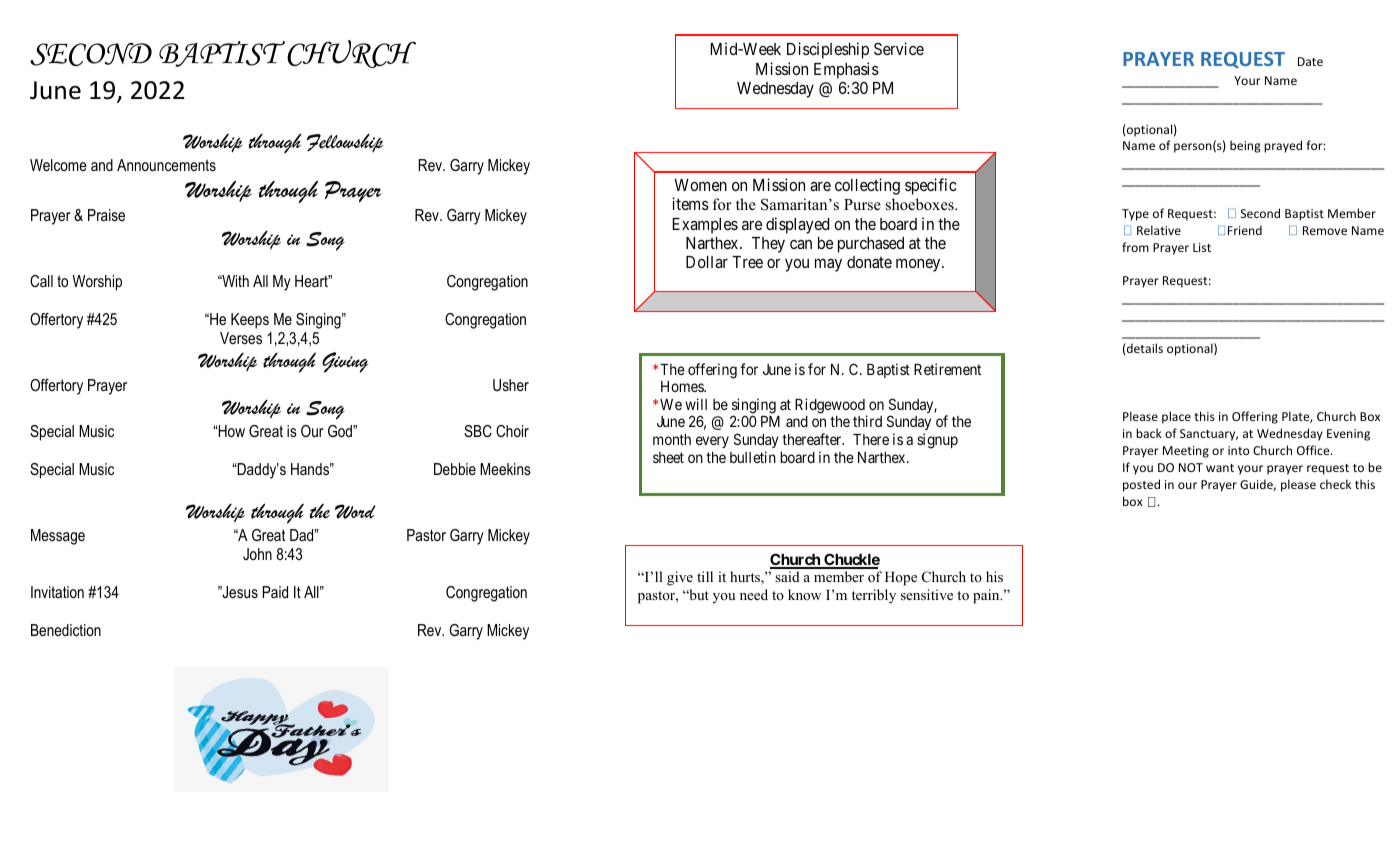 The image size is (1400, 850). What do you see at coordinates (241, 338) in the page?
I see `Verses` at bounding box center [241, 338].
